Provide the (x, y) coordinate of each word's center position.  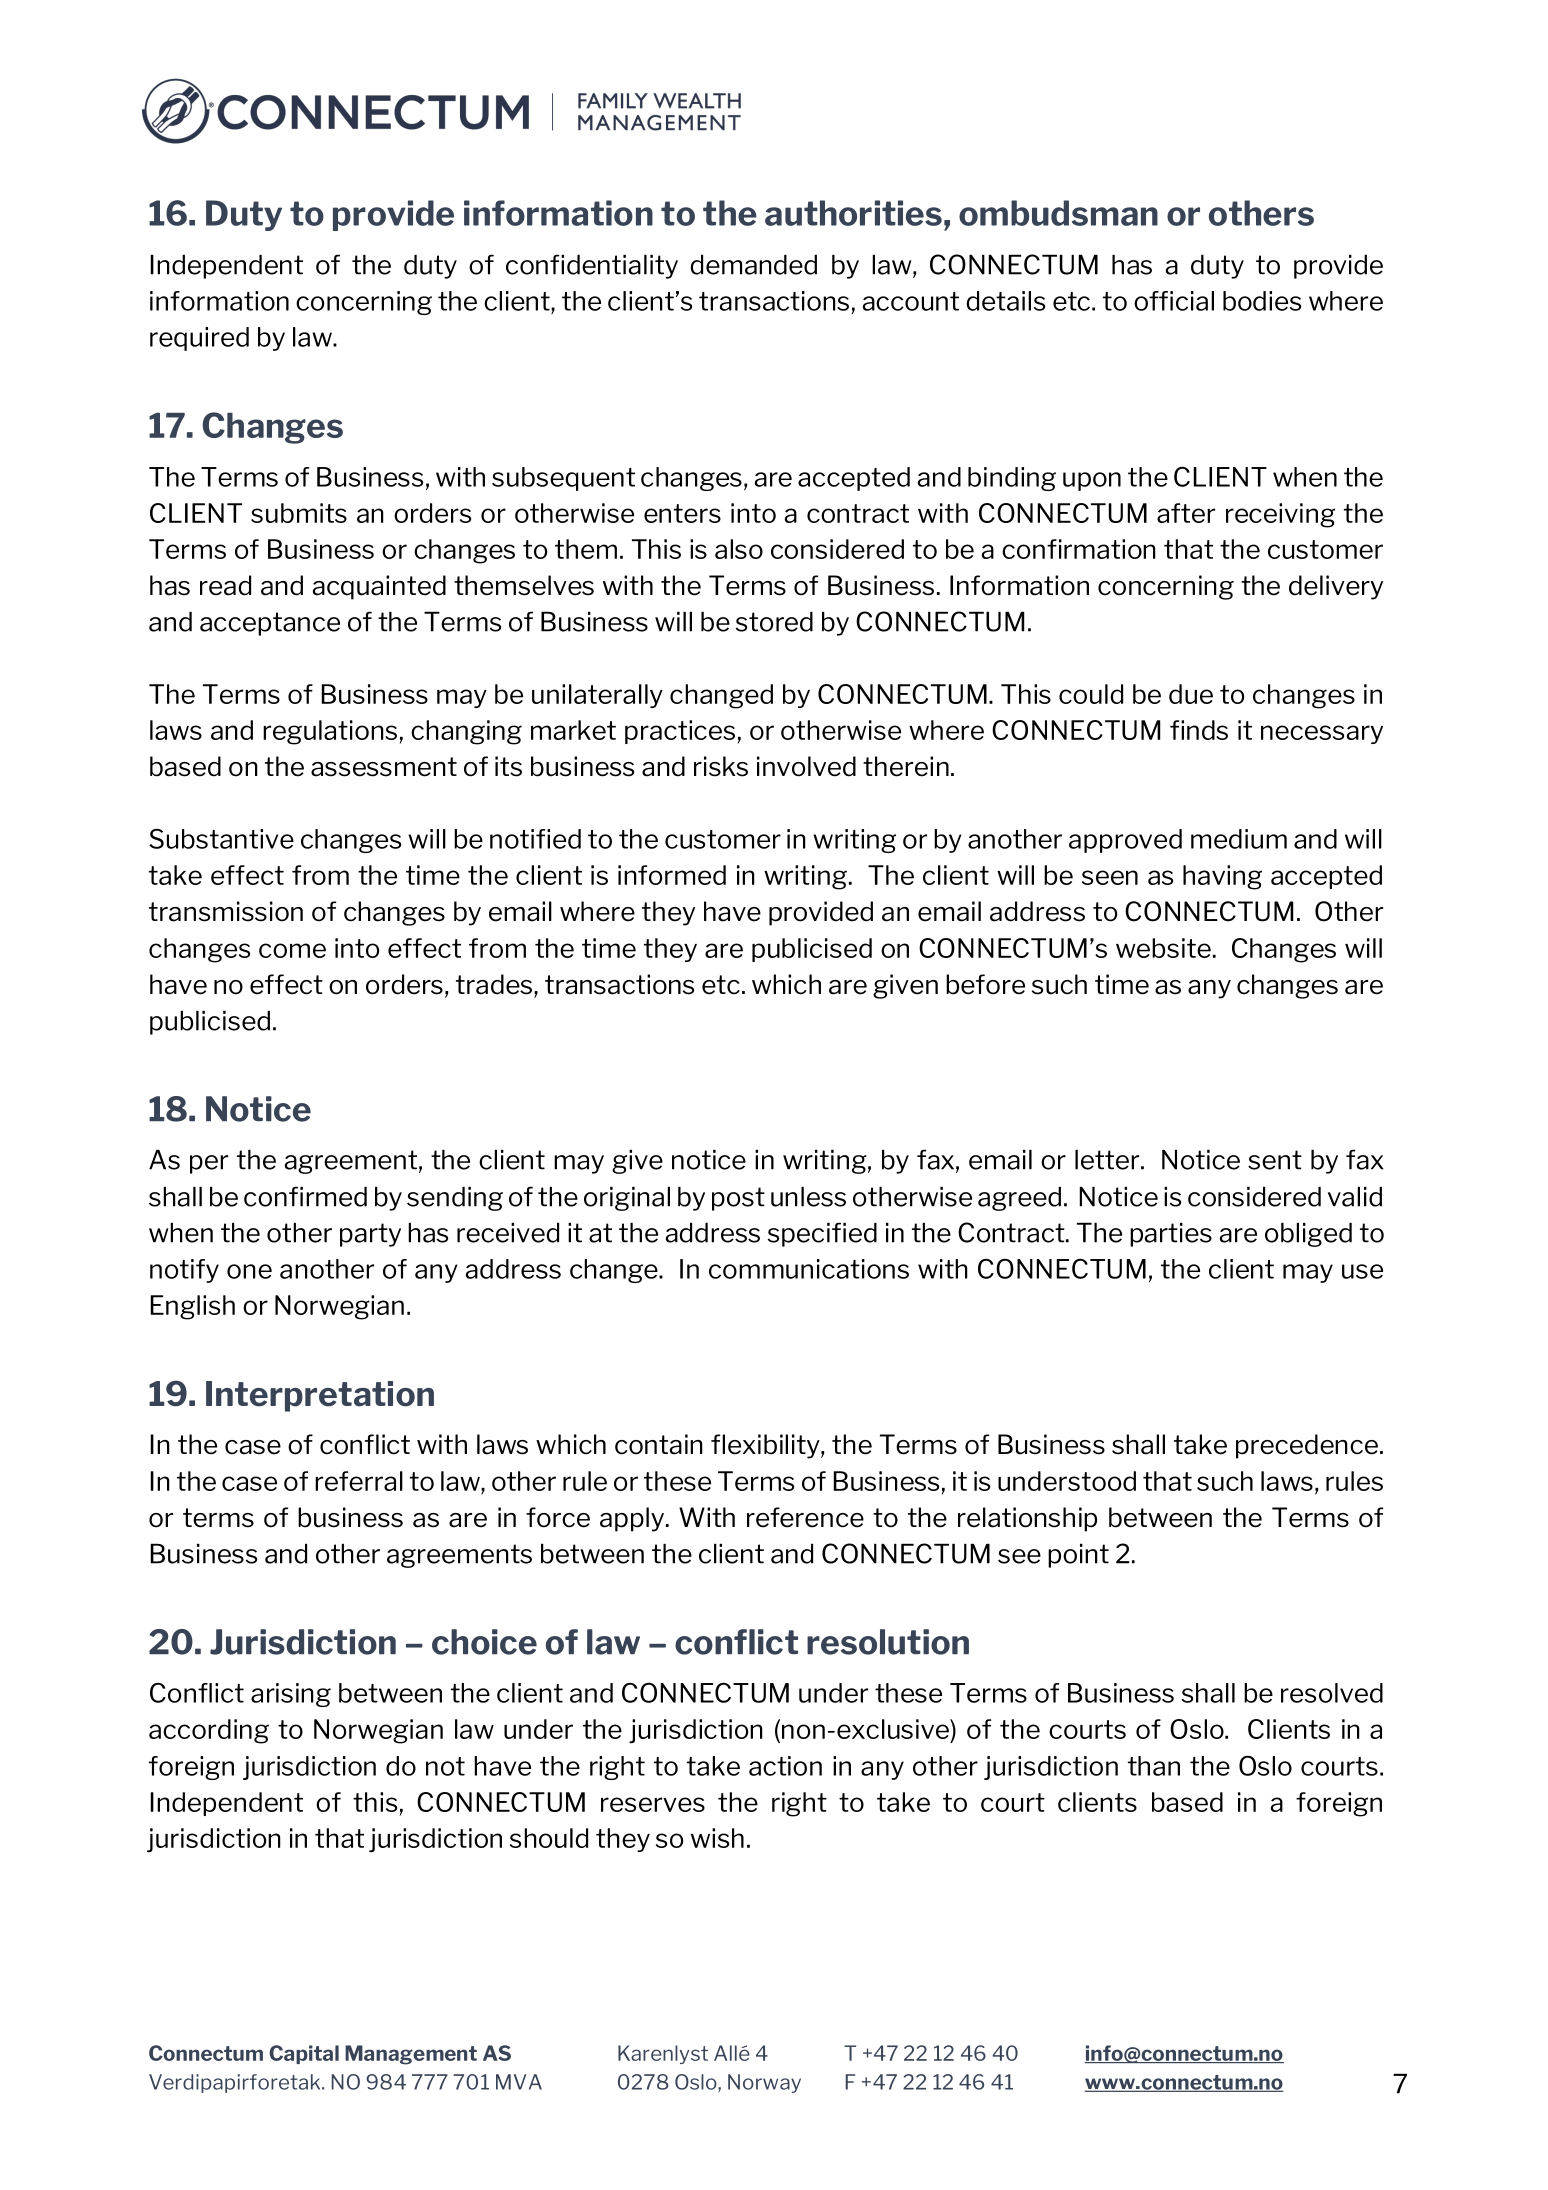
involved (806, 766)
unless (808, 1196)
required (199, 339)
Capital (304, 2054)
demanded (753, 264)
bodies (1262, 301)
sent (1275, 1160)
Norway (764, 2083)
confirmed (305, 1196)
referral (359, 1481)
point (1078, 1555)
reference (805, 1517)
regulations (330, 732)
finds (1199, 730)
